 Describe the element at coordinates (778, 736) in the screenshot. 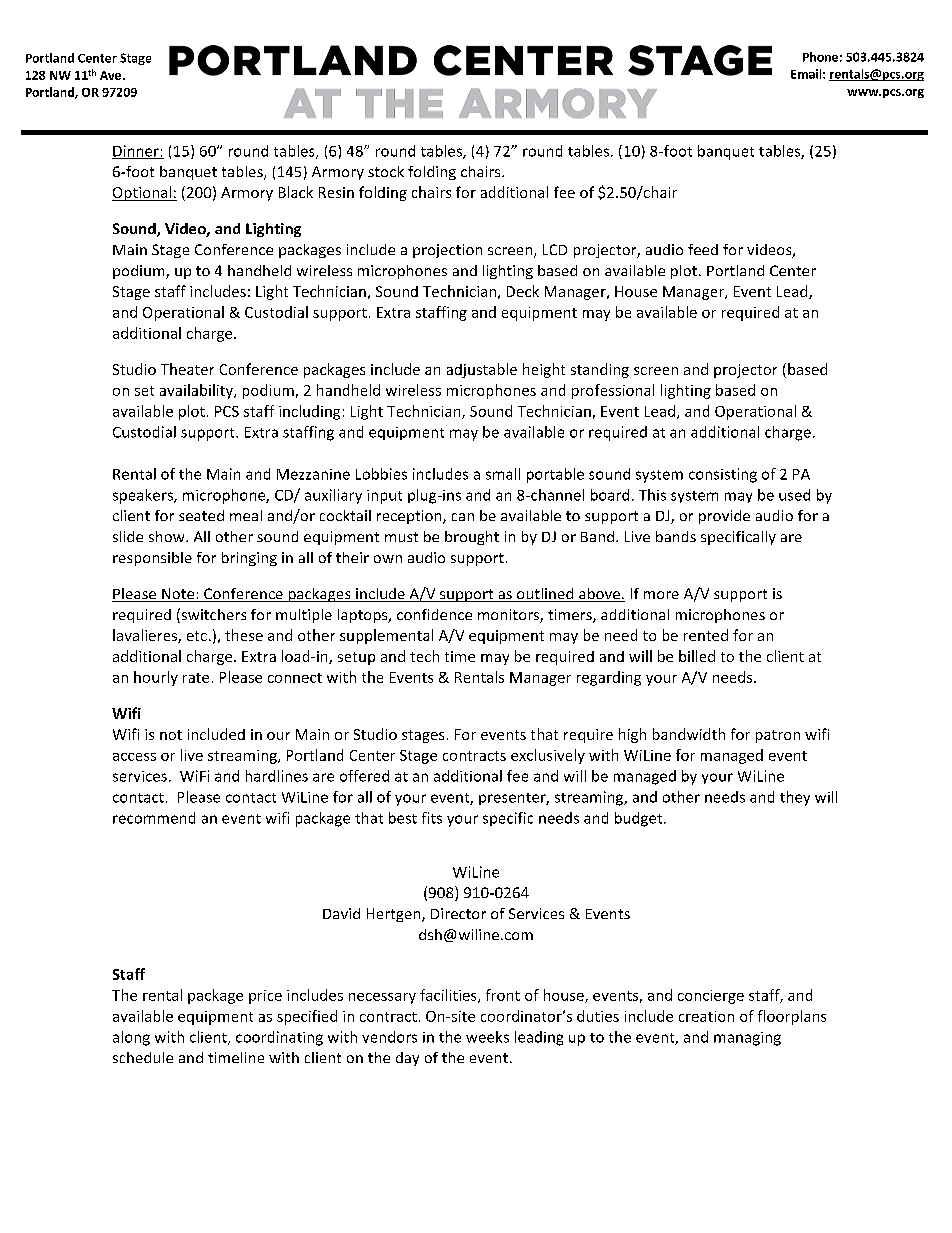

I see `patron` at that location.
